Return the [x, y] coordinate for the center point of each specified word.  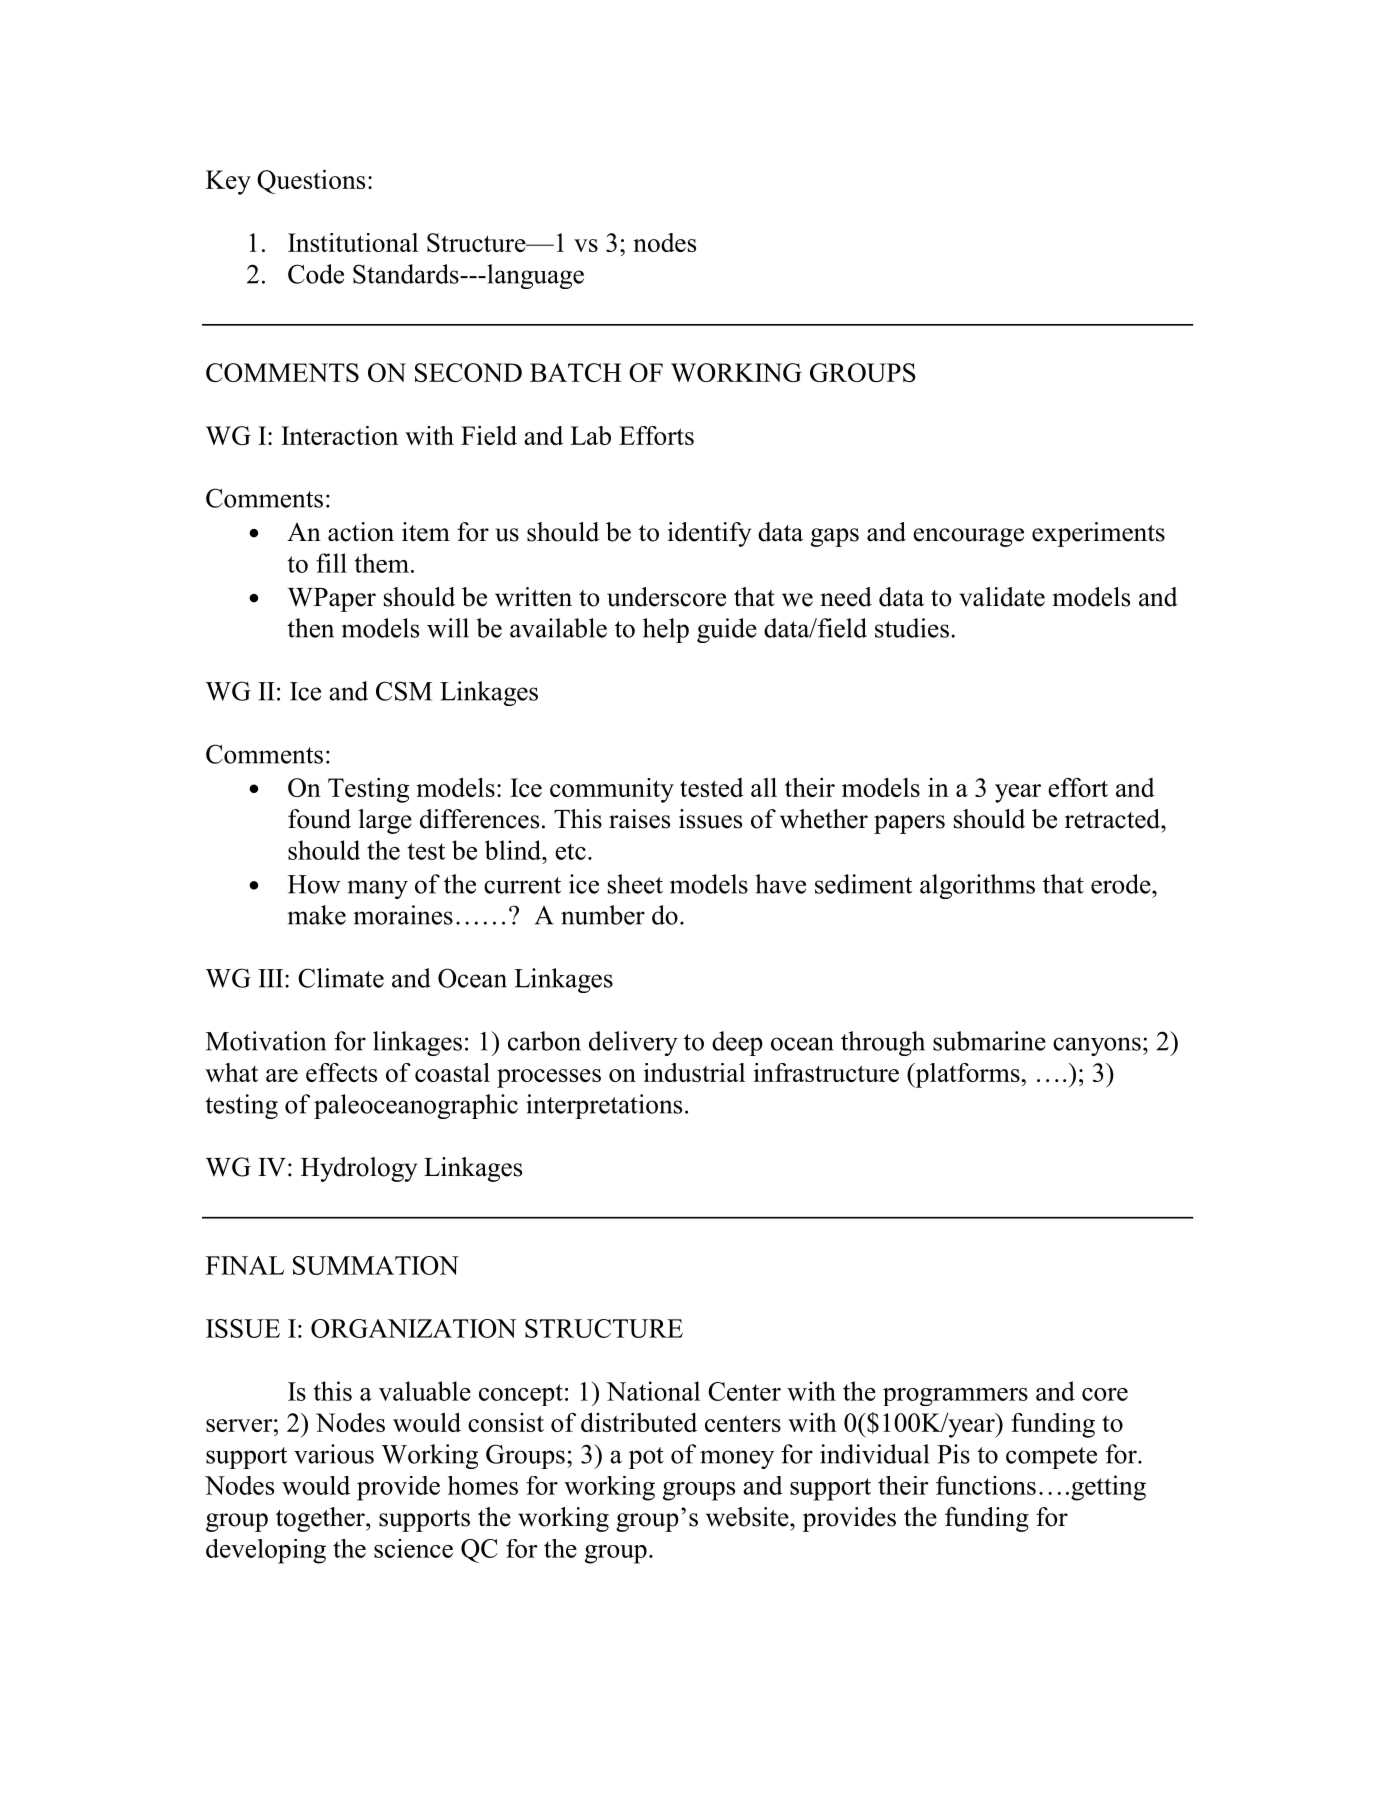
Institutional [353, 242]
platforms [967, 1075]
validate [1002, 597]
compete [1051, 1458]
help [666, 630]
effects [341, 1072]
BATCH [576, 372]
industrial [694, 1072]
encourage [968, 537]
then [310, 628]
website [748, 1517]
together [321, 1519]
